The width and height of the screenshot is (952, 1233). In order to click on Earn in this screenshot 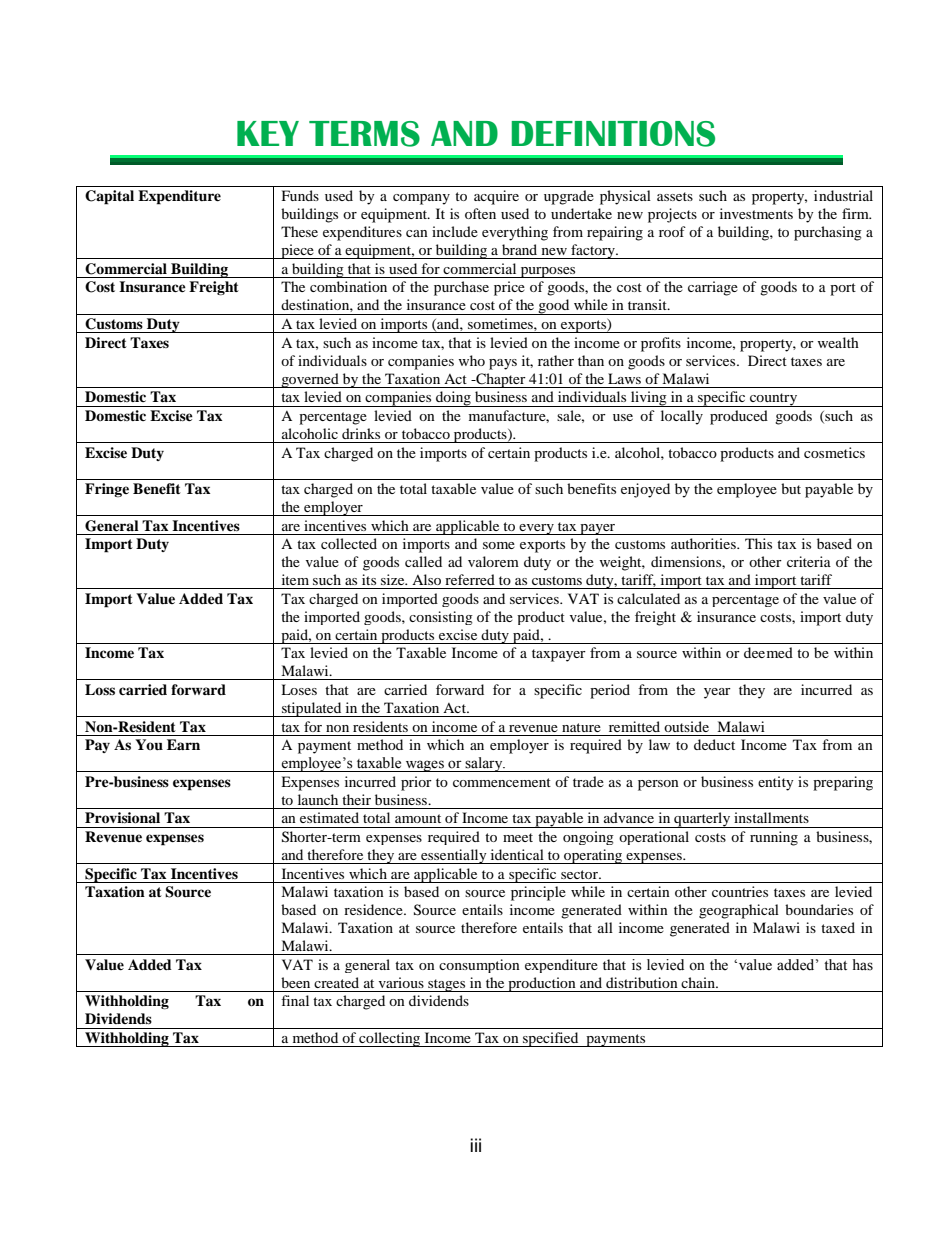, I will do `click(183, 744)`.
